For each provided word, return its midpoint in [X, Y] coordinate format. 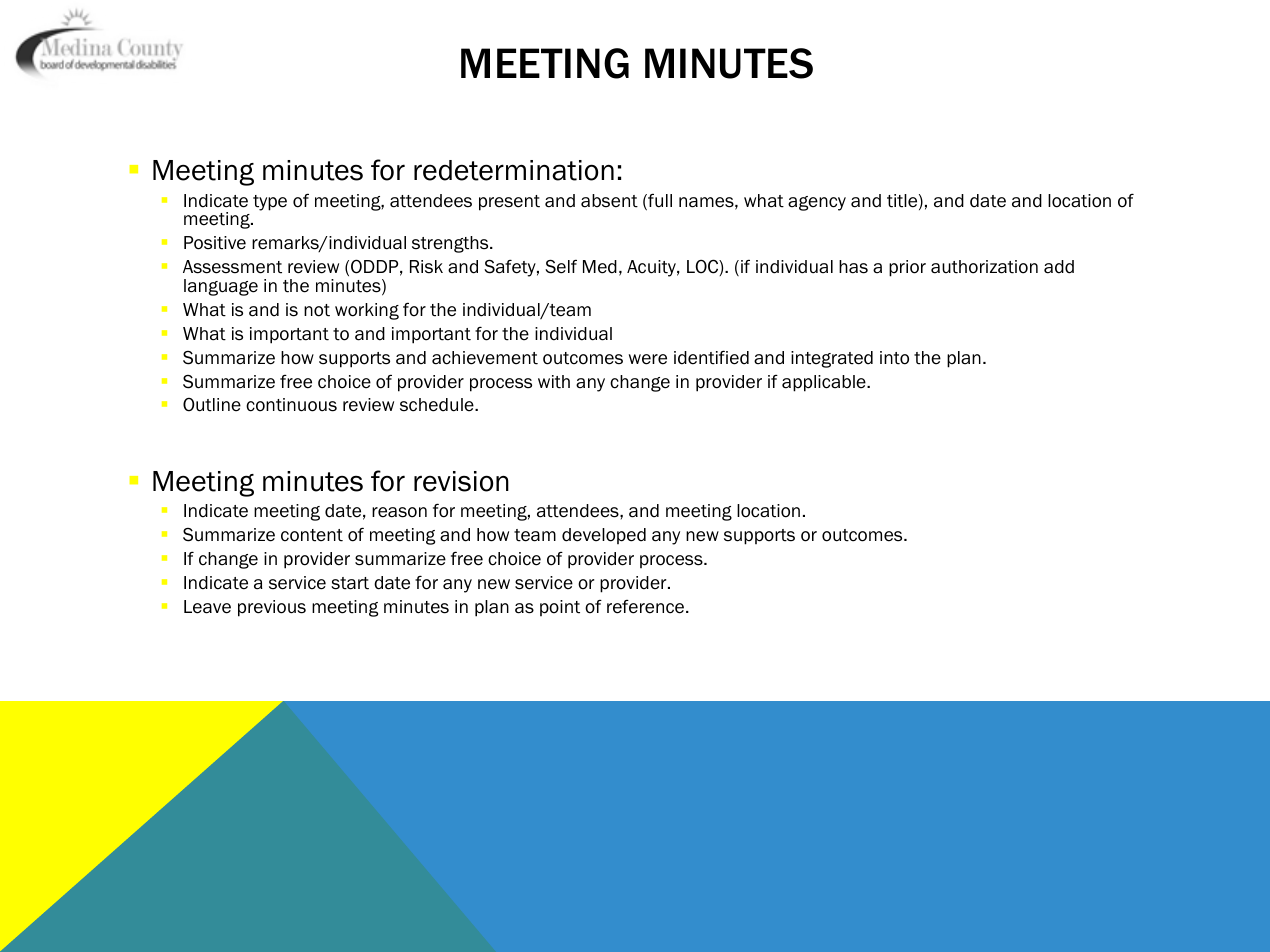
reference [647, 607]
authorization [984, 267]
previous [272, 608]
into [894, 358]
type [270, 203]
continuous [291, 405]
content [312, 535]
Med [600, 267]
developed [604, 536]
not [317, 310]
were [648, 359]
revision [461, 481]
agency [817, 203]
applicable [825, 383]
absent [609, 201]
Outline [212, 405]
